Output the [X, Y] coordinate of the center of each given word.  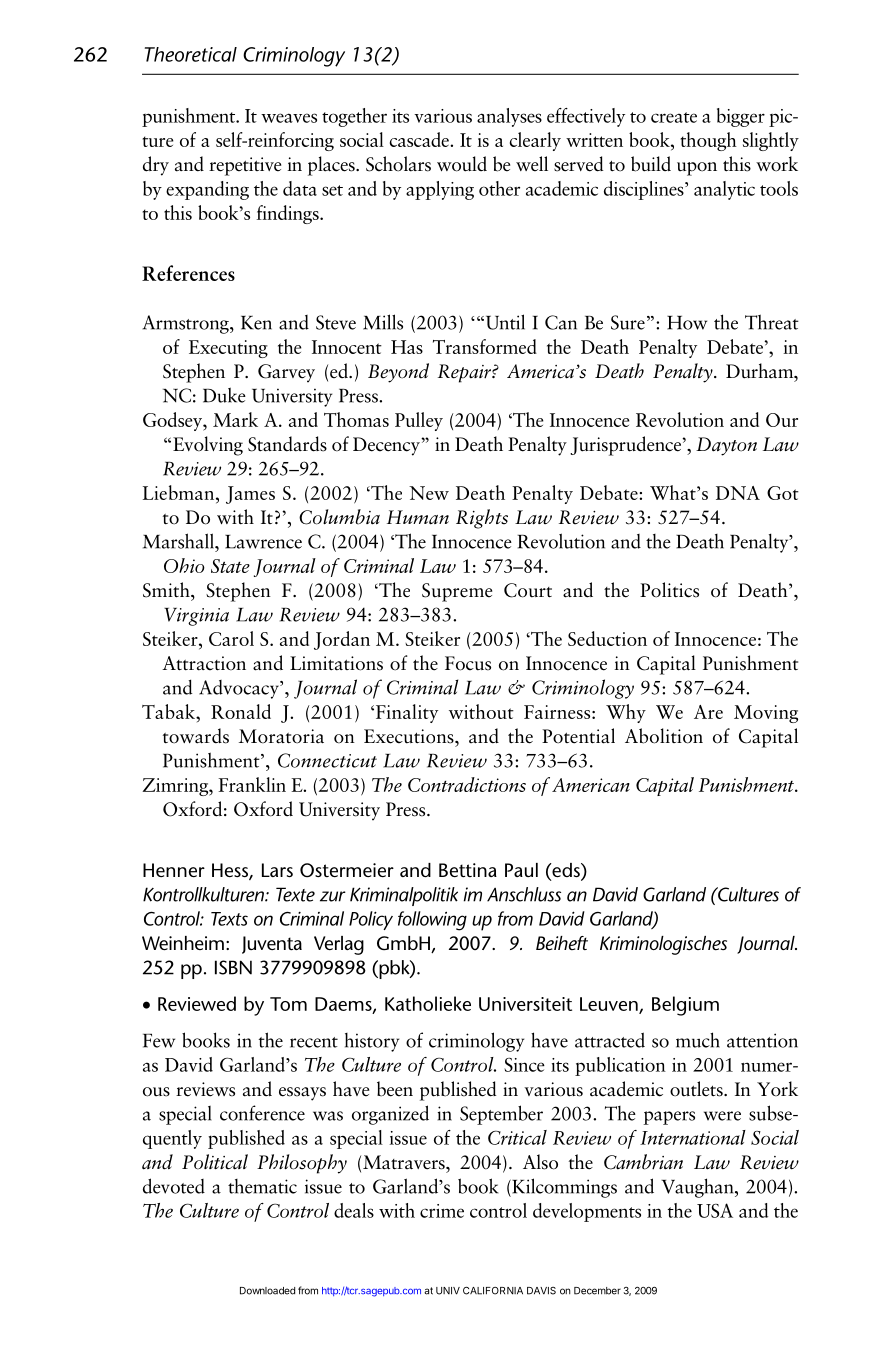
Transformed [485, 346]
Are [708, 712]
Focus [468, 663]
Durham [761, 372]
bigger [741, 117]
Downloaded [267, 1291]
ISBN [233, 967]
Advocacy [240, 689]
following [432, 921]
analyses [509, 117]
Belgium [685, 1006]
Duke [224, 395]
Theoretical [191, 54]
